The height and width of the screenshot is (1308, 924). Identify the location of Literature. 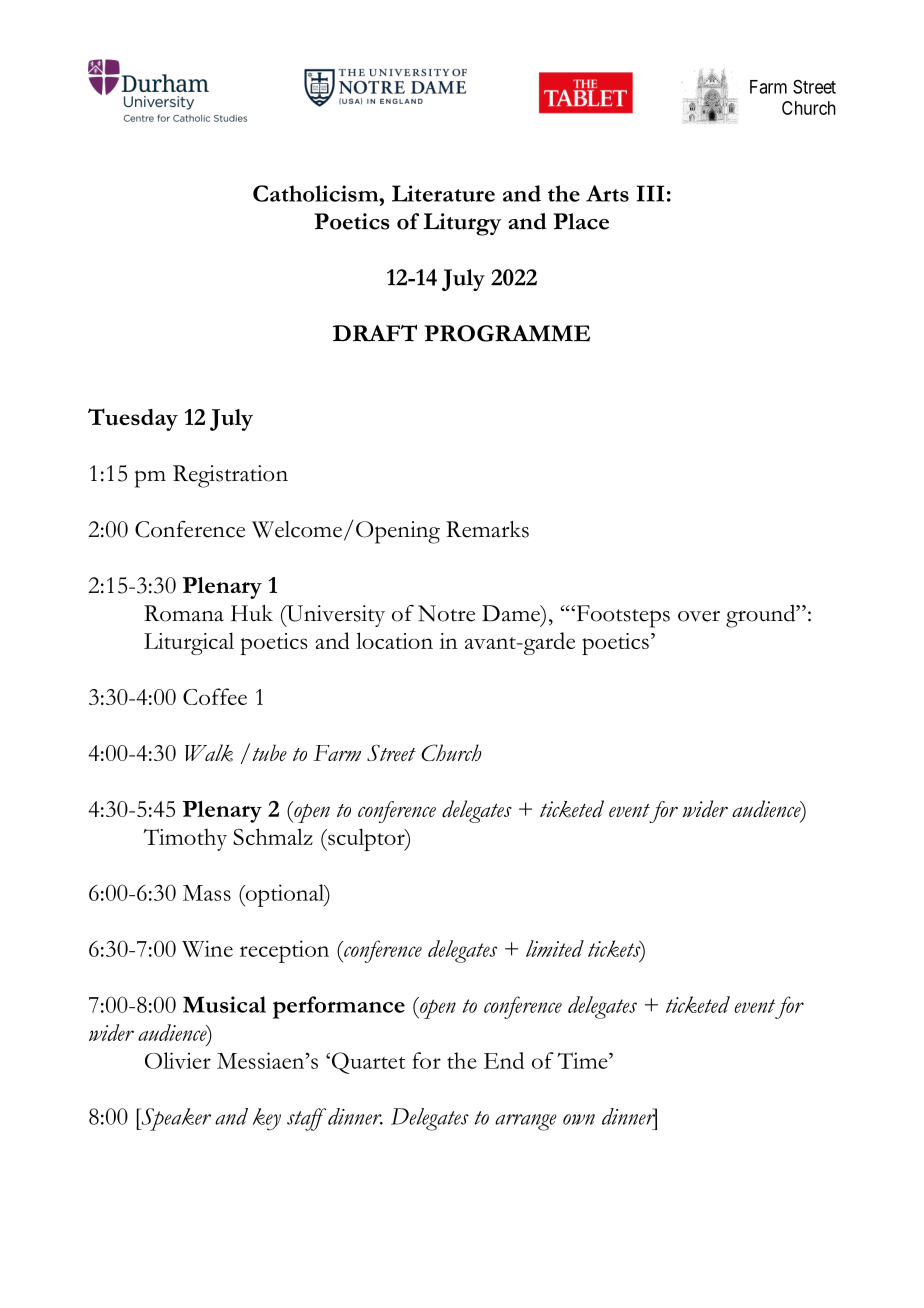
(443, 193).
